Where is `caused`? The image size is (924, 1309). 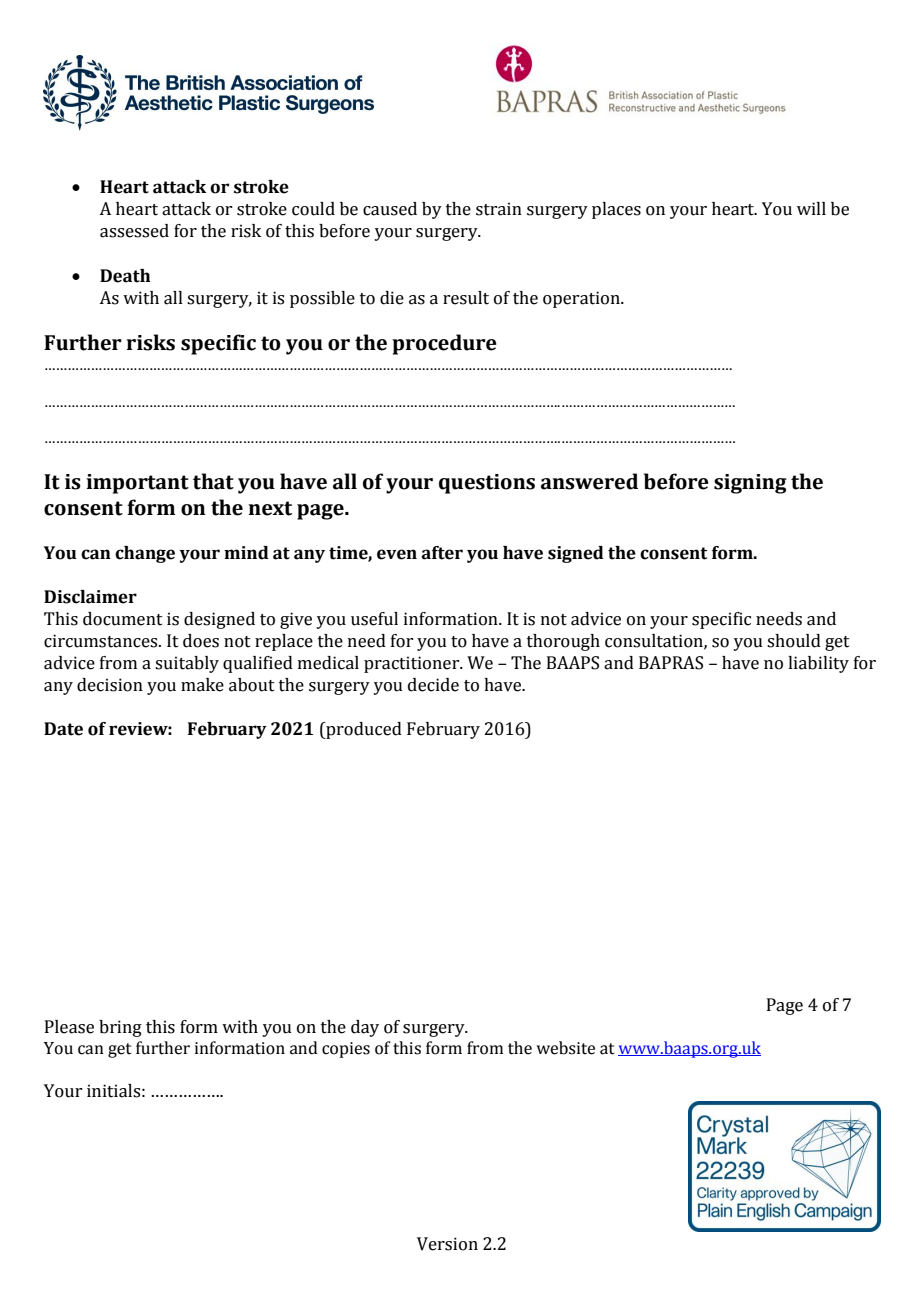 caused is located at coordinates (390, 209).
